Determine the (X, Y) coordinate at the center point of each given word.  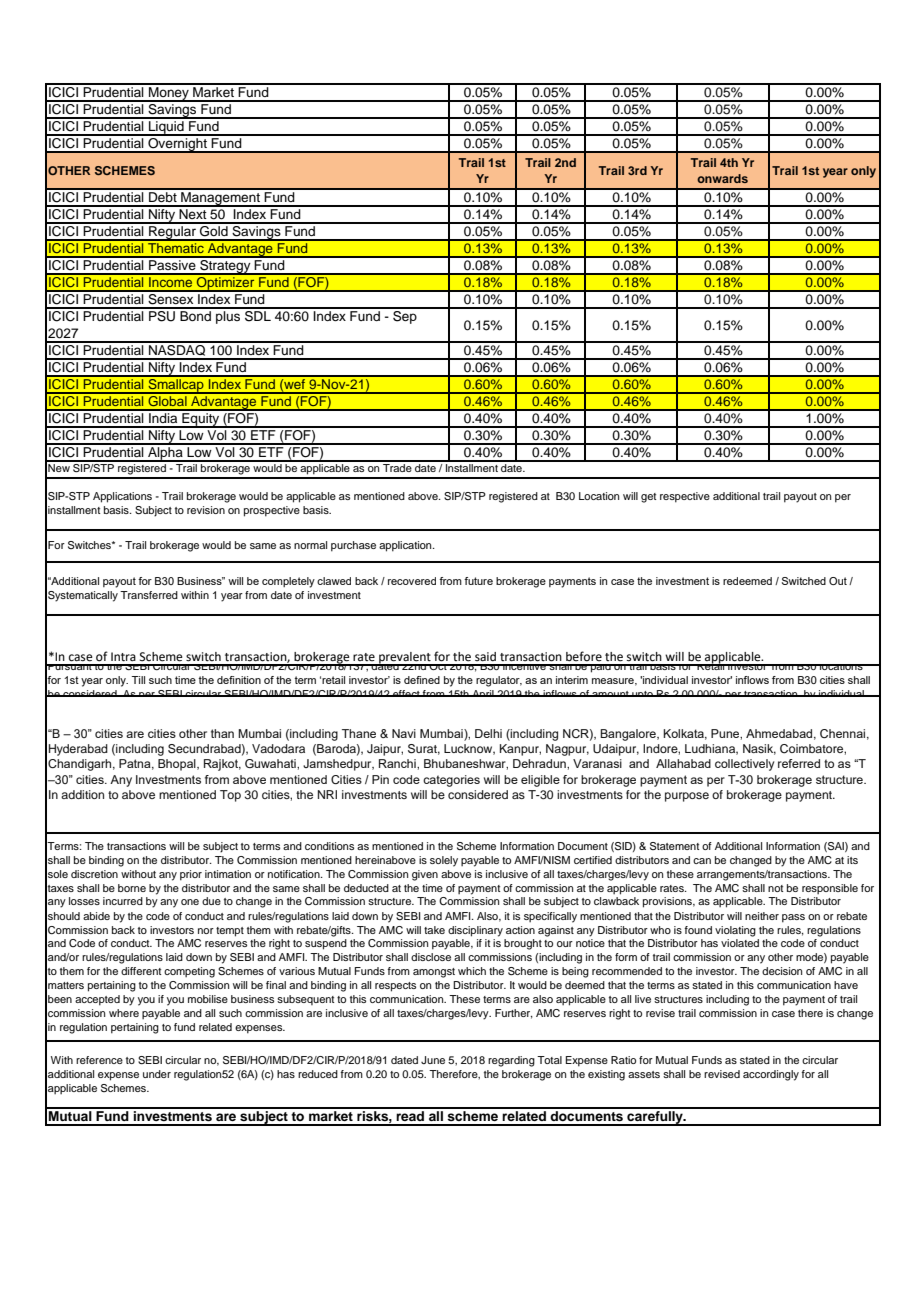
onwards (722, 178)
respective (685, 497)
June (433, 1060)
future (478, 581)
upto (642, 694)
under (157, 1074)
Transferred (149, 595)
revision (206, 510)
